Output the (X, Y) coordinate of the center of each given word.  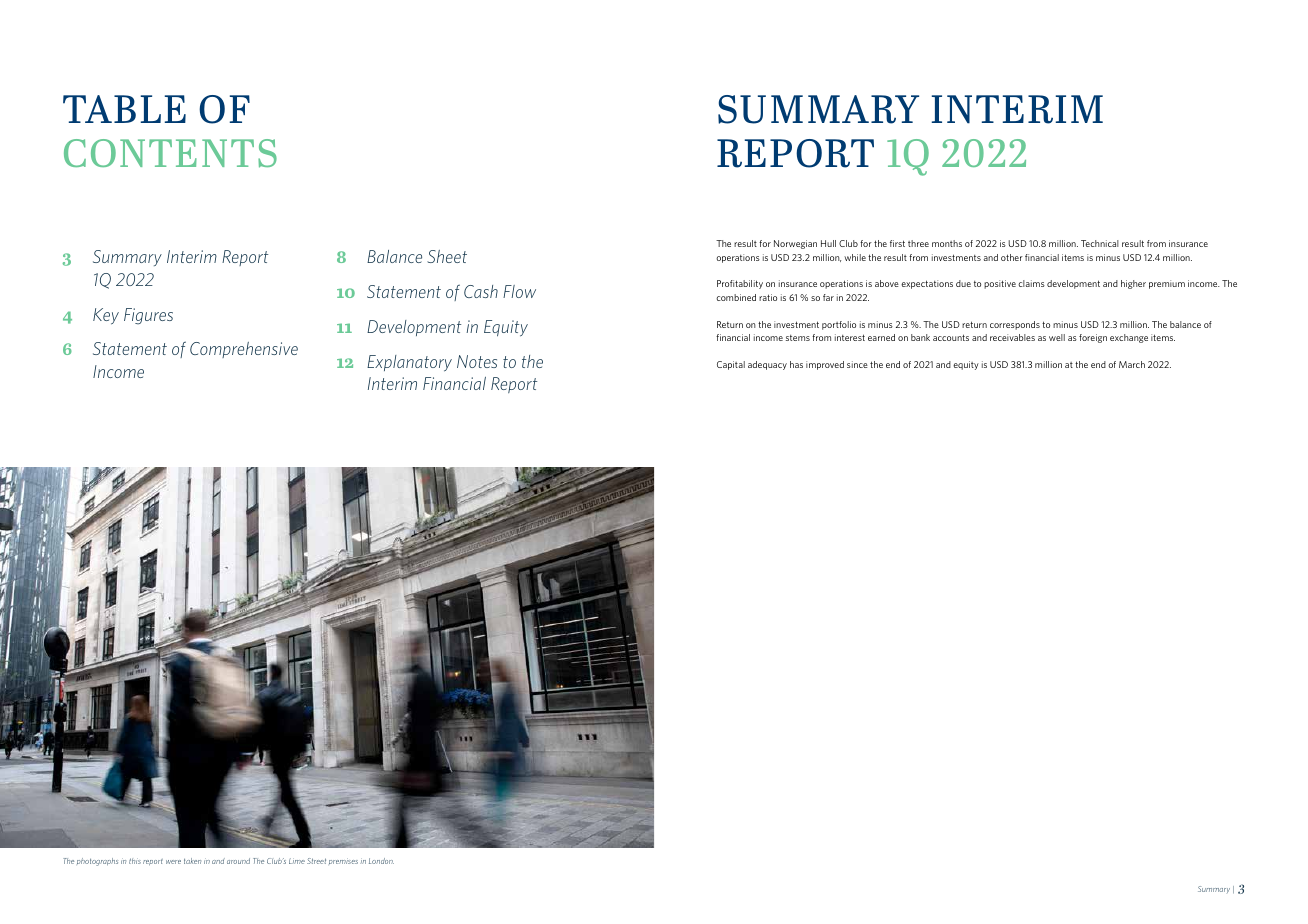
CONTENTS (170, 153)
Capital (731, 365)
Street (316, 861)
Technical (1100, 243)
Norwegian (795, 244)
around (238, 861)
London (381, 861)
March (1132, 364)
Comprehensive (244, 350)
